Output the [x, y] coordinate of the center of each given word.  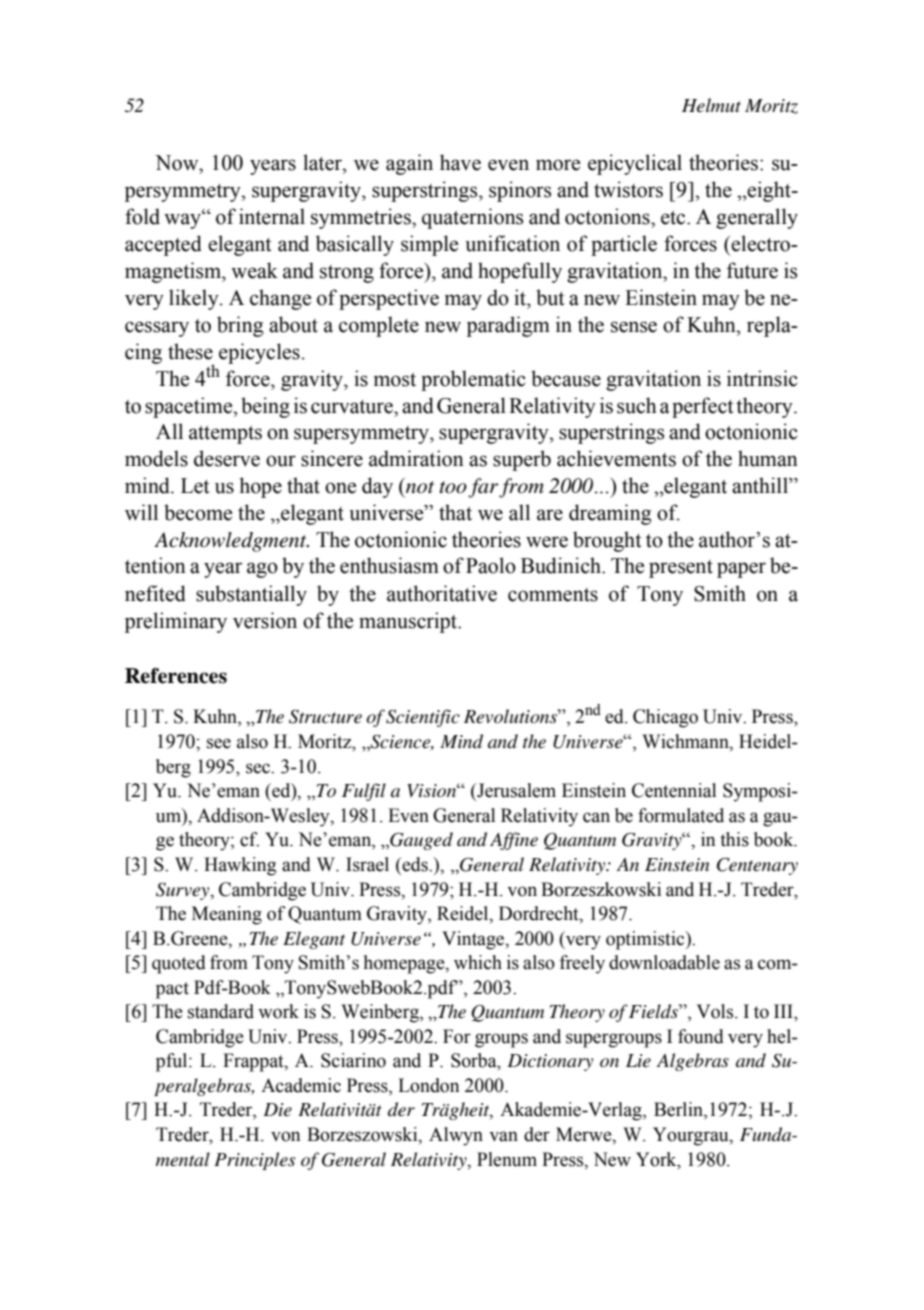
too [453, 487]
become [198, 512]
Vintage [474, 940]
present [681, 569]
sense [634, 327]
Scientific [423, 718]
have [460, 162]
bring [240, 326]
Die [277, 1110]
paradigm [508, 326]
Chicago [665, 718]
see [219, 743]
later [323, 162]
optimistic [646, 940]
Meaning [227, 915]
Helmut [711, 105]
